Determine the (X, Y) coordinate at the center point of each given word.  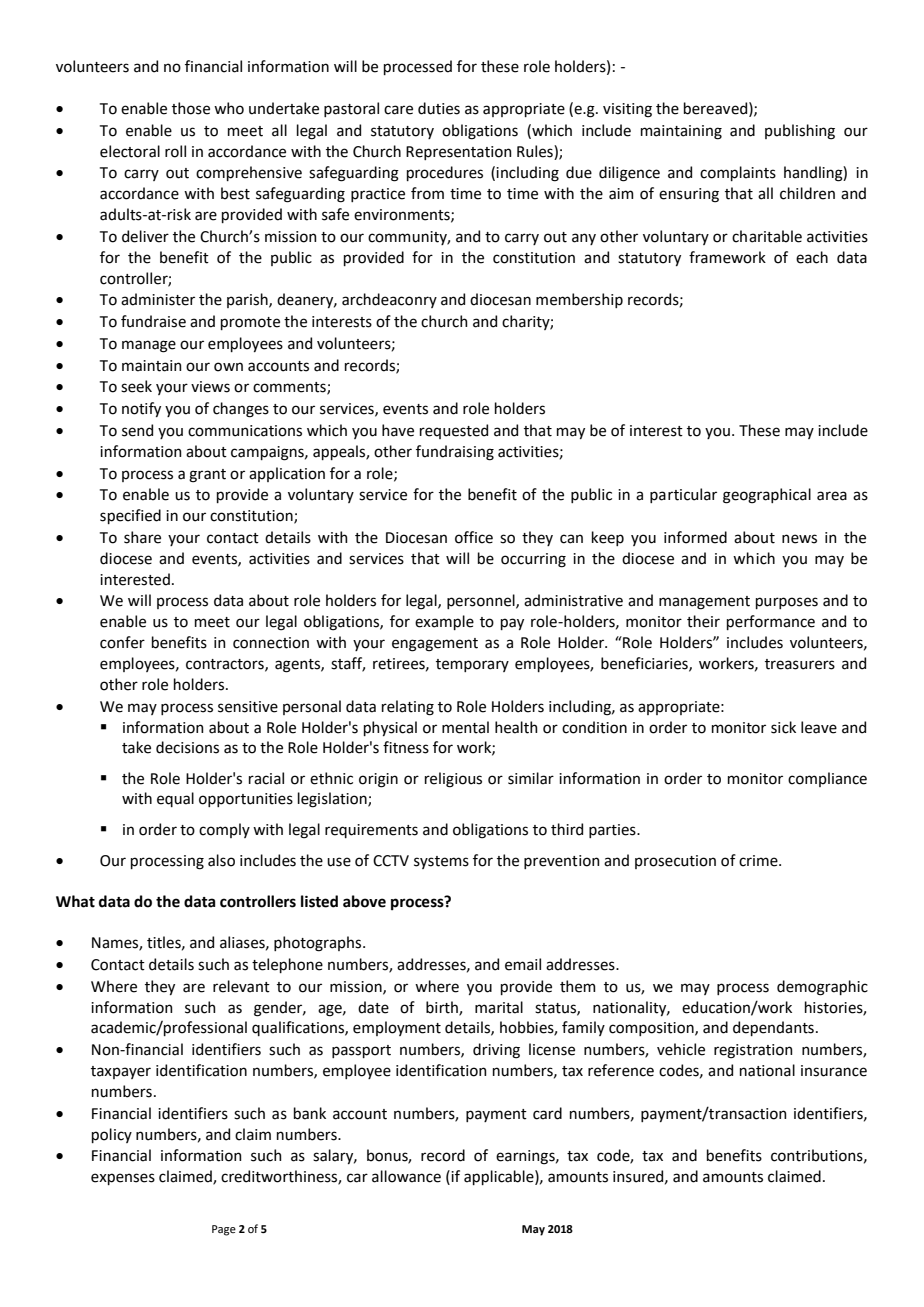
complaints (738, 173)
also (221, 860)
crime (759, 861)
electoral (130, 151)
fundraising (455, 453)
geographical (767, 496)
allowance (406, 1176)
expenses (123, 1179)
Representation (459, 153)
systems (441, 862)
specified (130, 516)
